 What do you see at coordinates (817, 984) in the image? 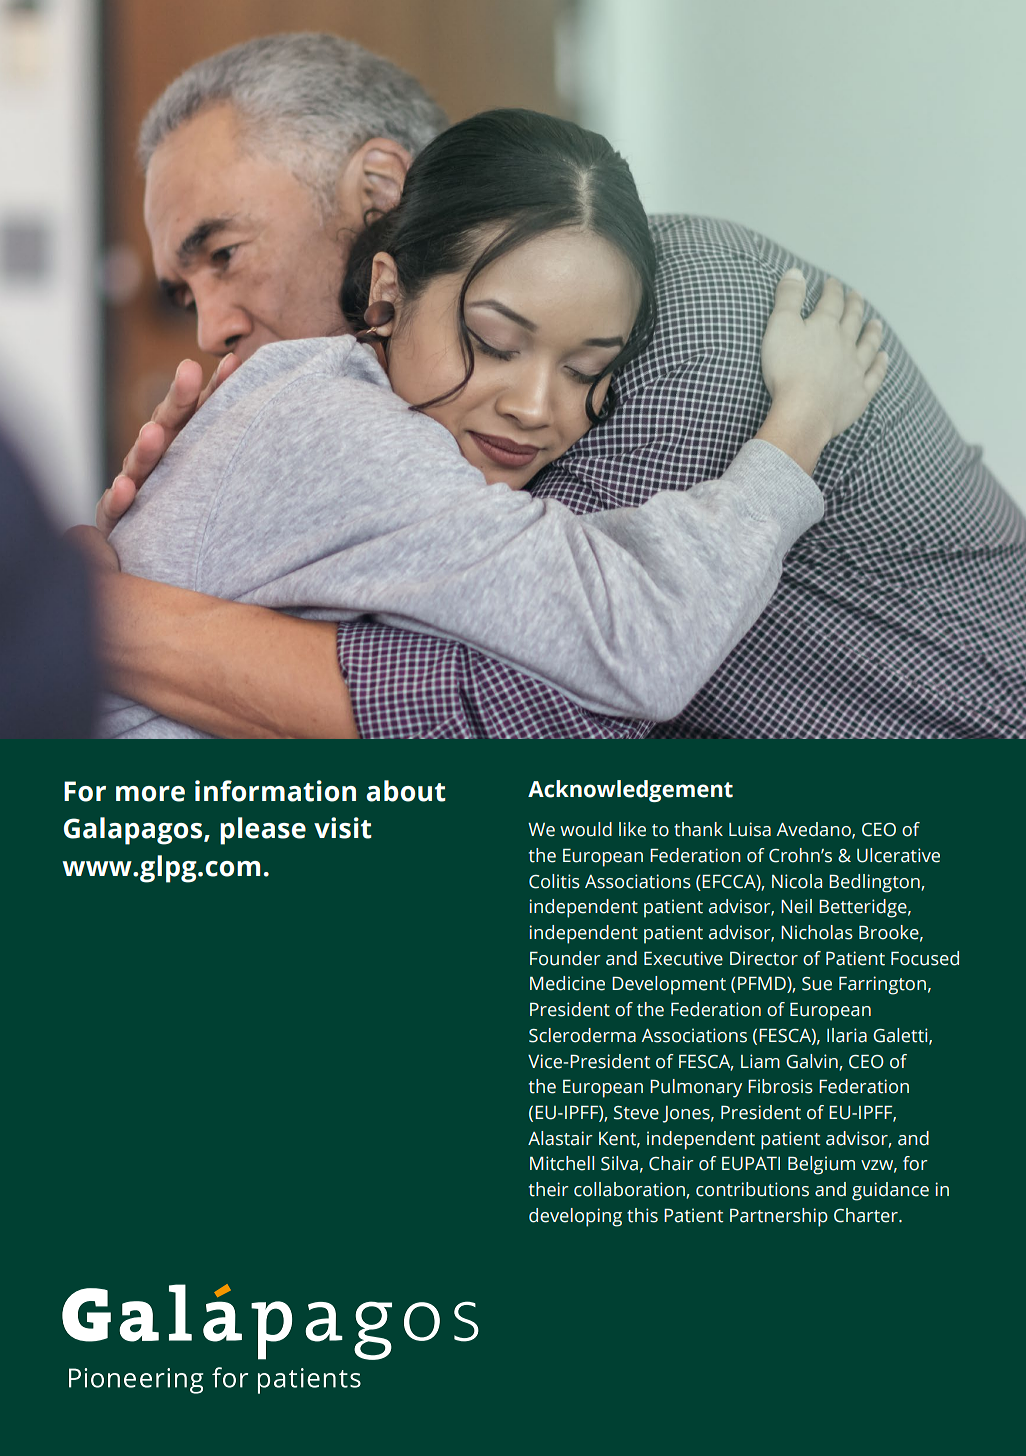
I see `Sue` at bounding box center [817, 984].
